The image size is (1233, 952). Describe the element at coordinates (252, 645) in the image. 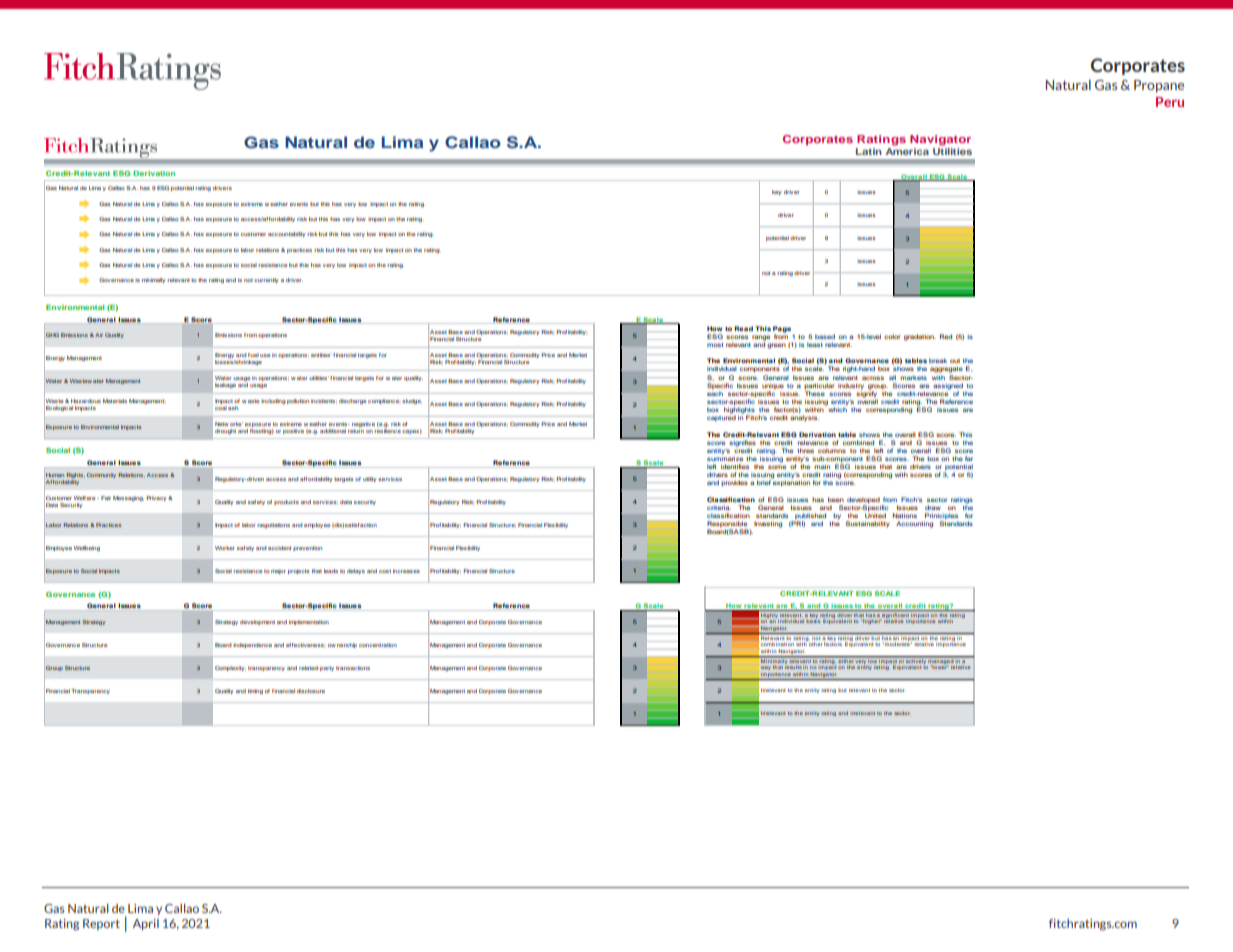

I see `independence` at that location.
